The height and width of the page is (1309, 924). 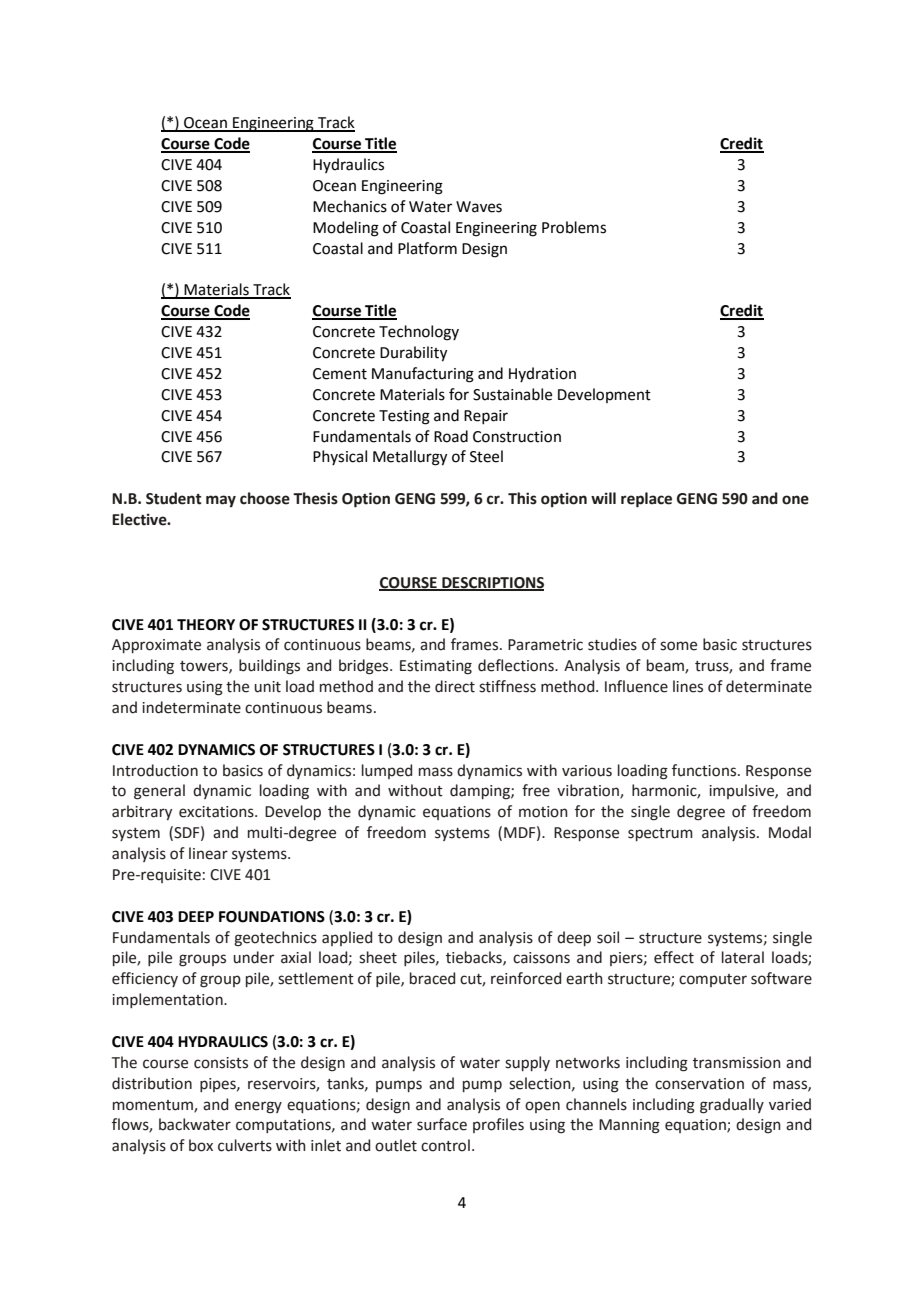 What do you see at coordinates (221, 501) in the page?
I see `may` at bounding box center [221, 501].
